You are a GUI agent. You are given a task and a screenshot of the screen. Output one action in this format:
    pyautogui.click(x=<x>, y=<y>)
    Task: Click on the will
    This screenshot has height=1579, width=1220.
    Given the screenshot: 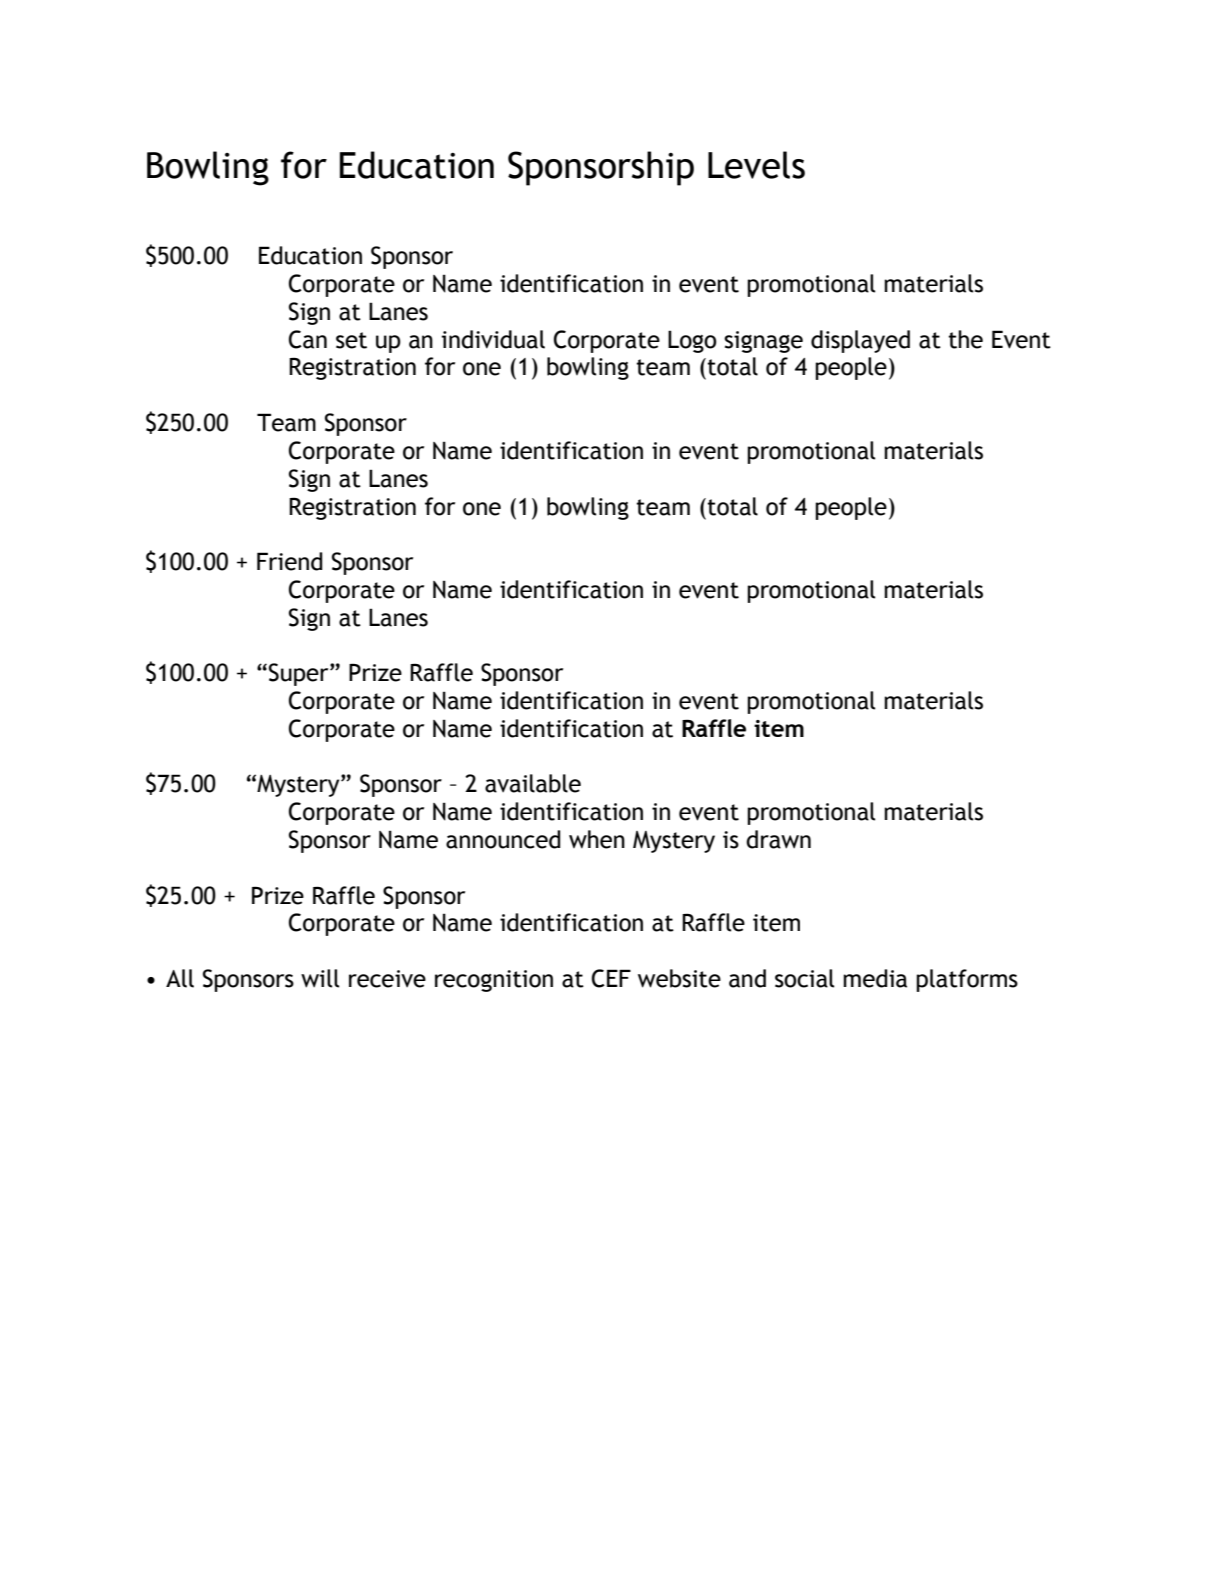 What is the action you would take?
    pyautogui.click(x=320, y=978)
